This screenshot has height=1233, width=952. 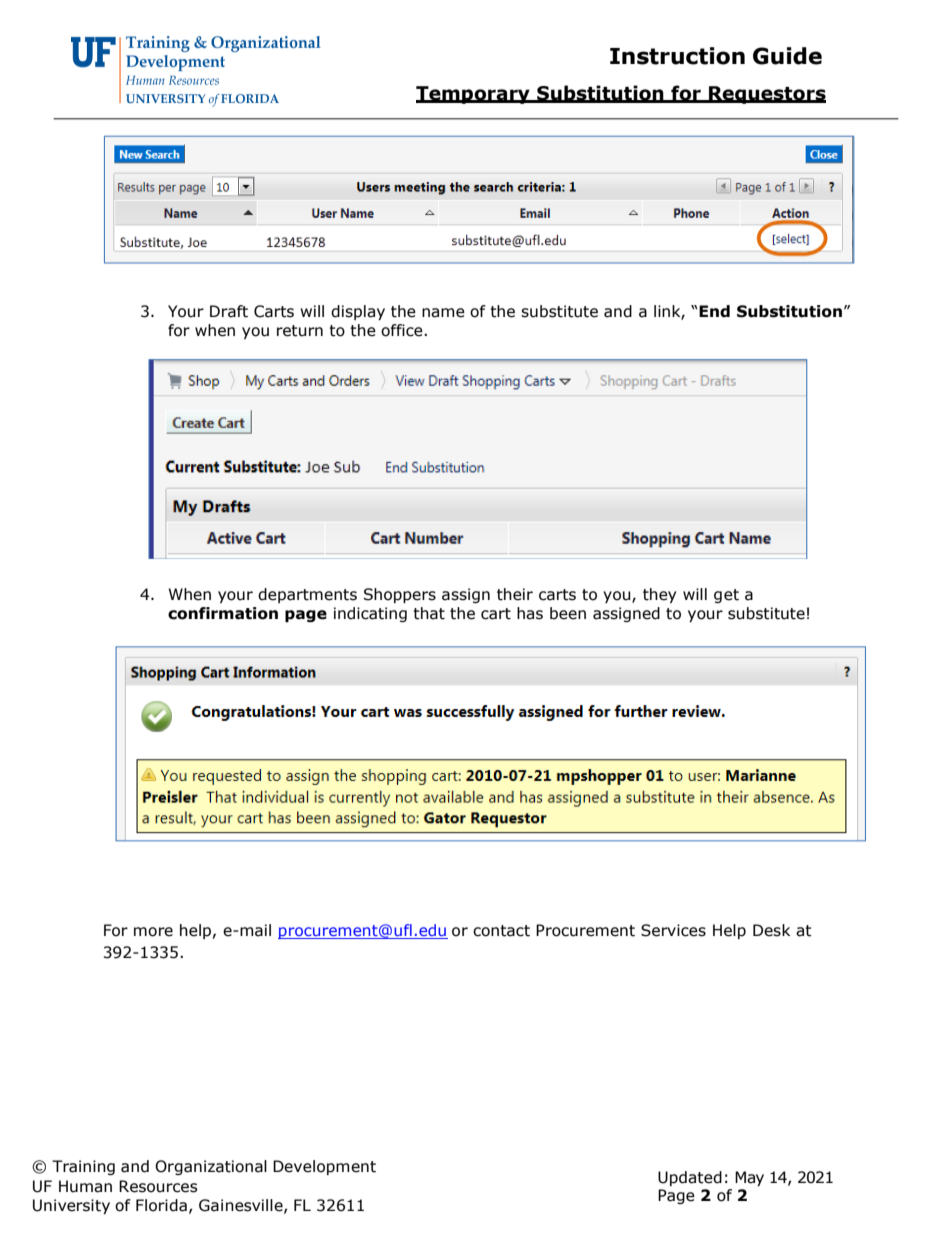 What do you see at coordinates (324, 1167) in the screenshot?
I see `Development` at bounding box center [324, 1167].
